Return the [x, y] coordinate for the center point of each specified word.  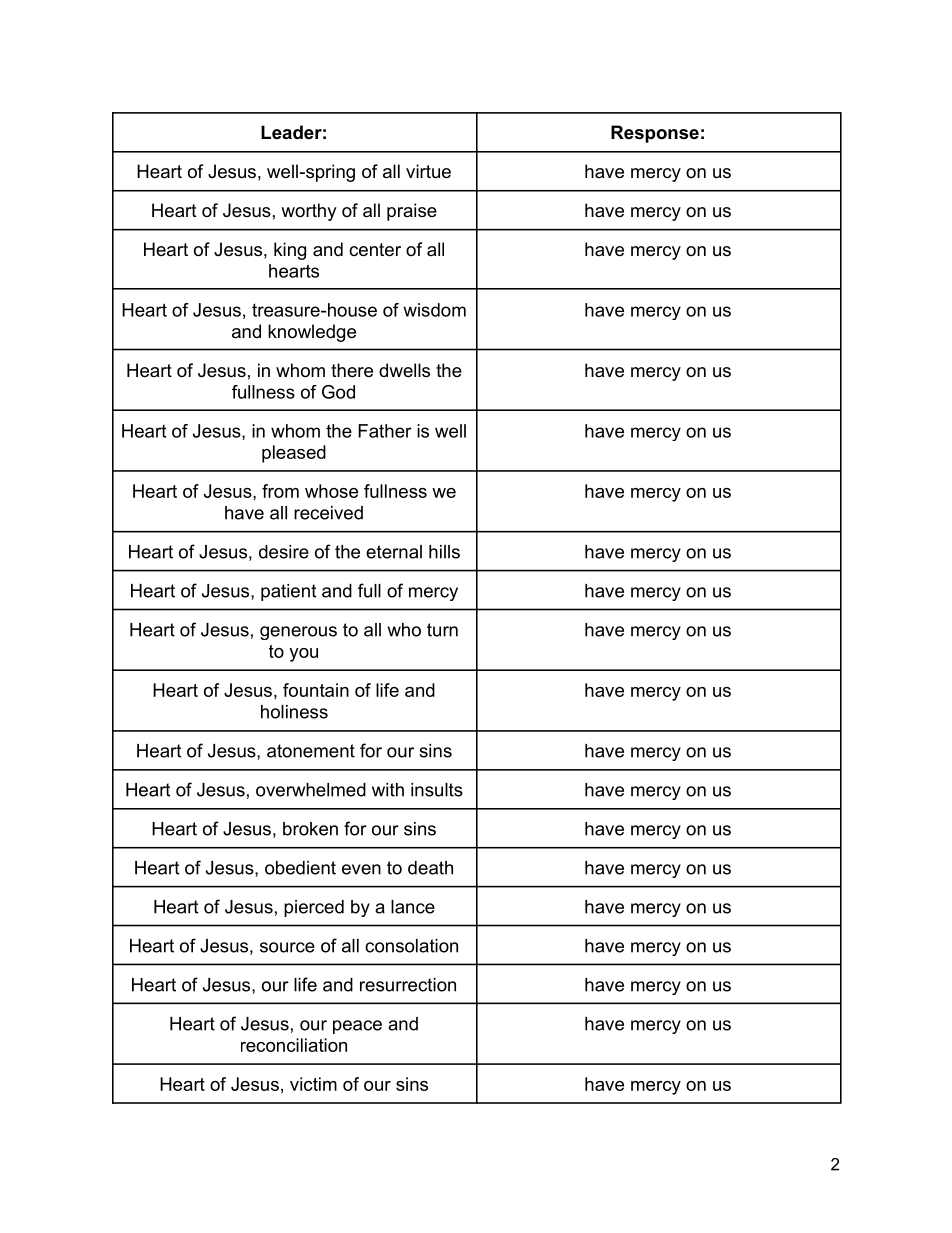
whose [331, 491]
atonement [311, 751]
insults [437, 790]
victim [313, 1084]
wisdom [434, 310]
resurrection [408, 985]
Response [655, 134]
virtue [428, 171]
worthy [309, 212]
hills [444, 552]
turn [442, 630]
